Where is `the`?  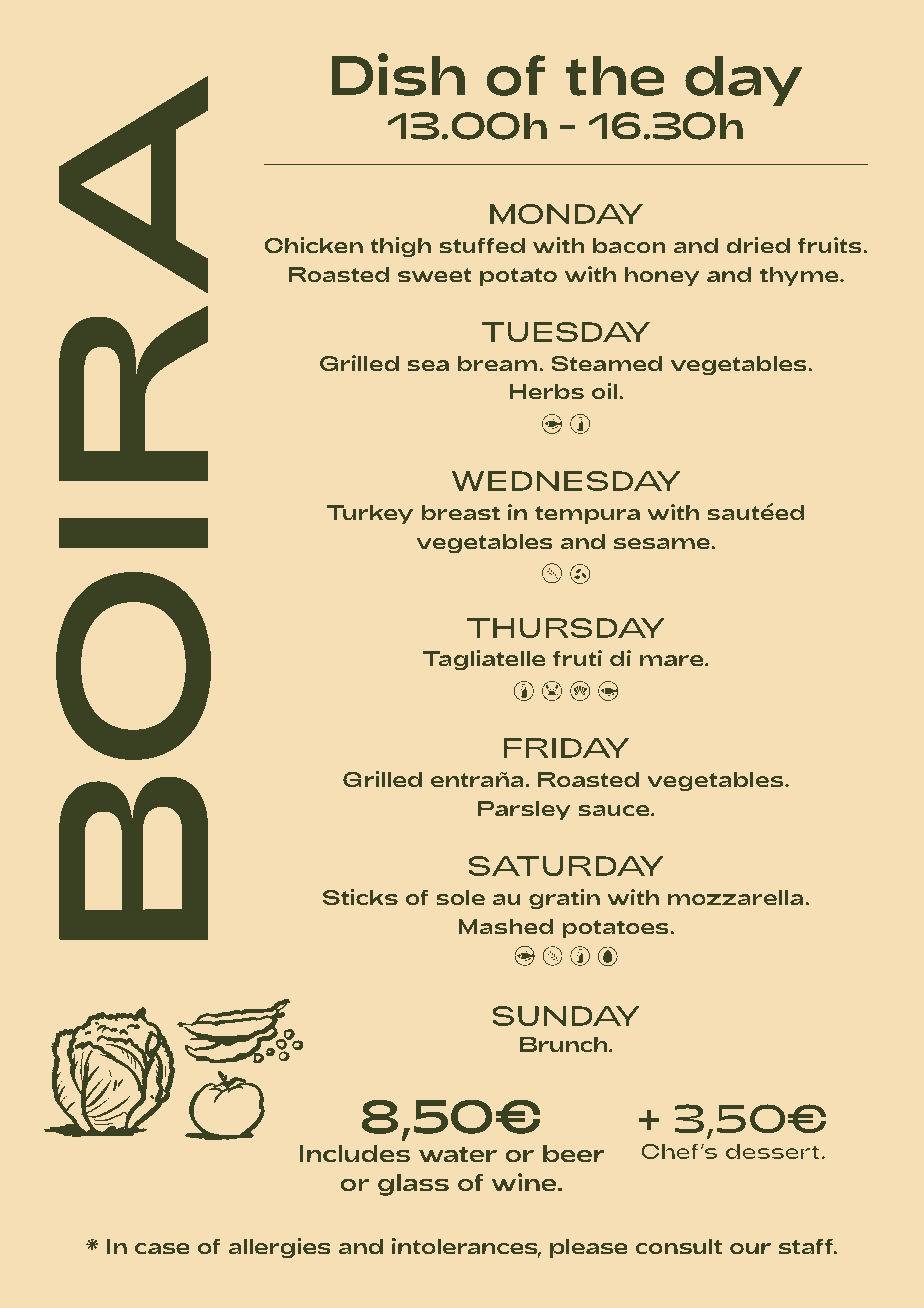 the is located at coordinates (615, 76).
